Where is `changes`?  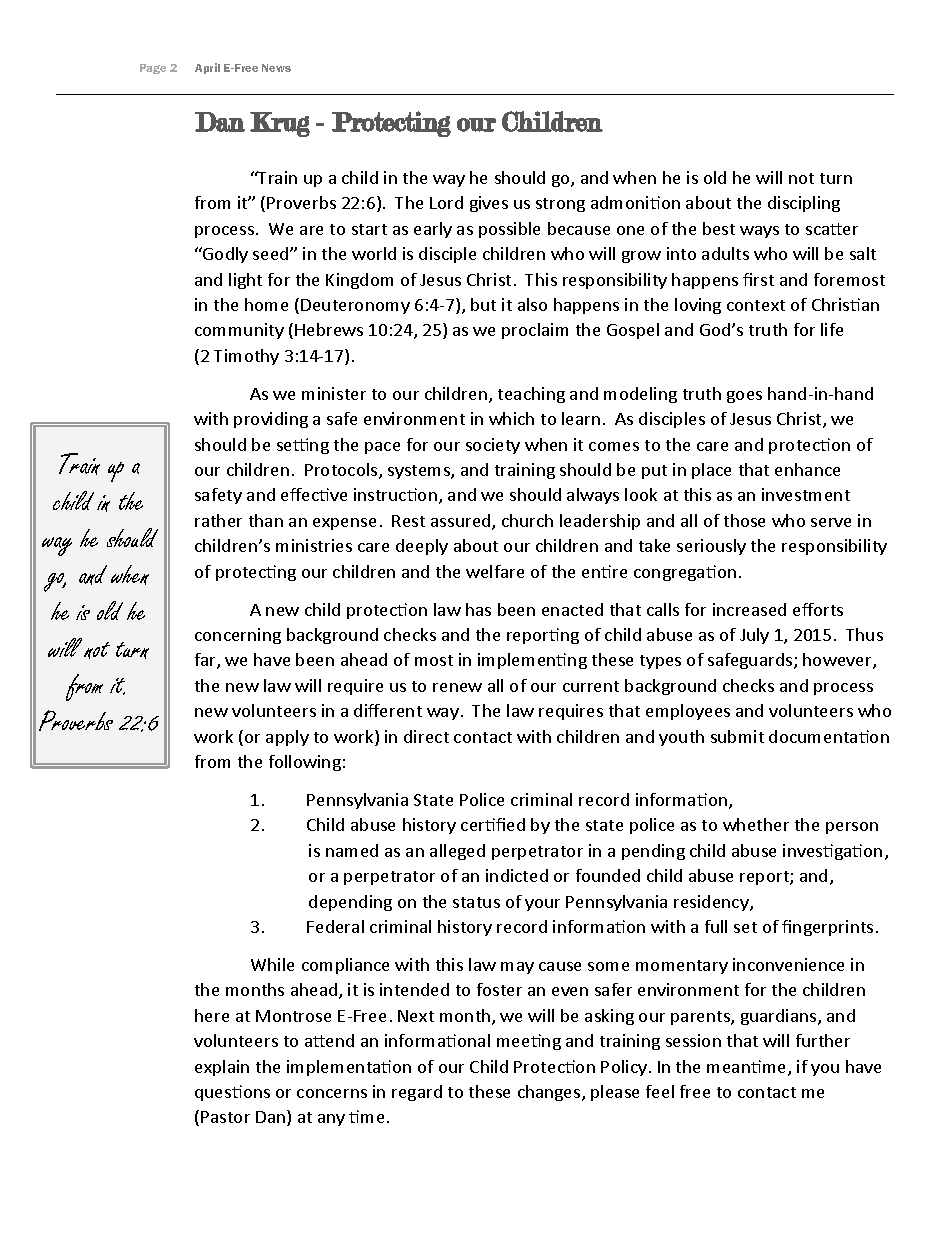 changes is located at coordinates (550, 1093).
